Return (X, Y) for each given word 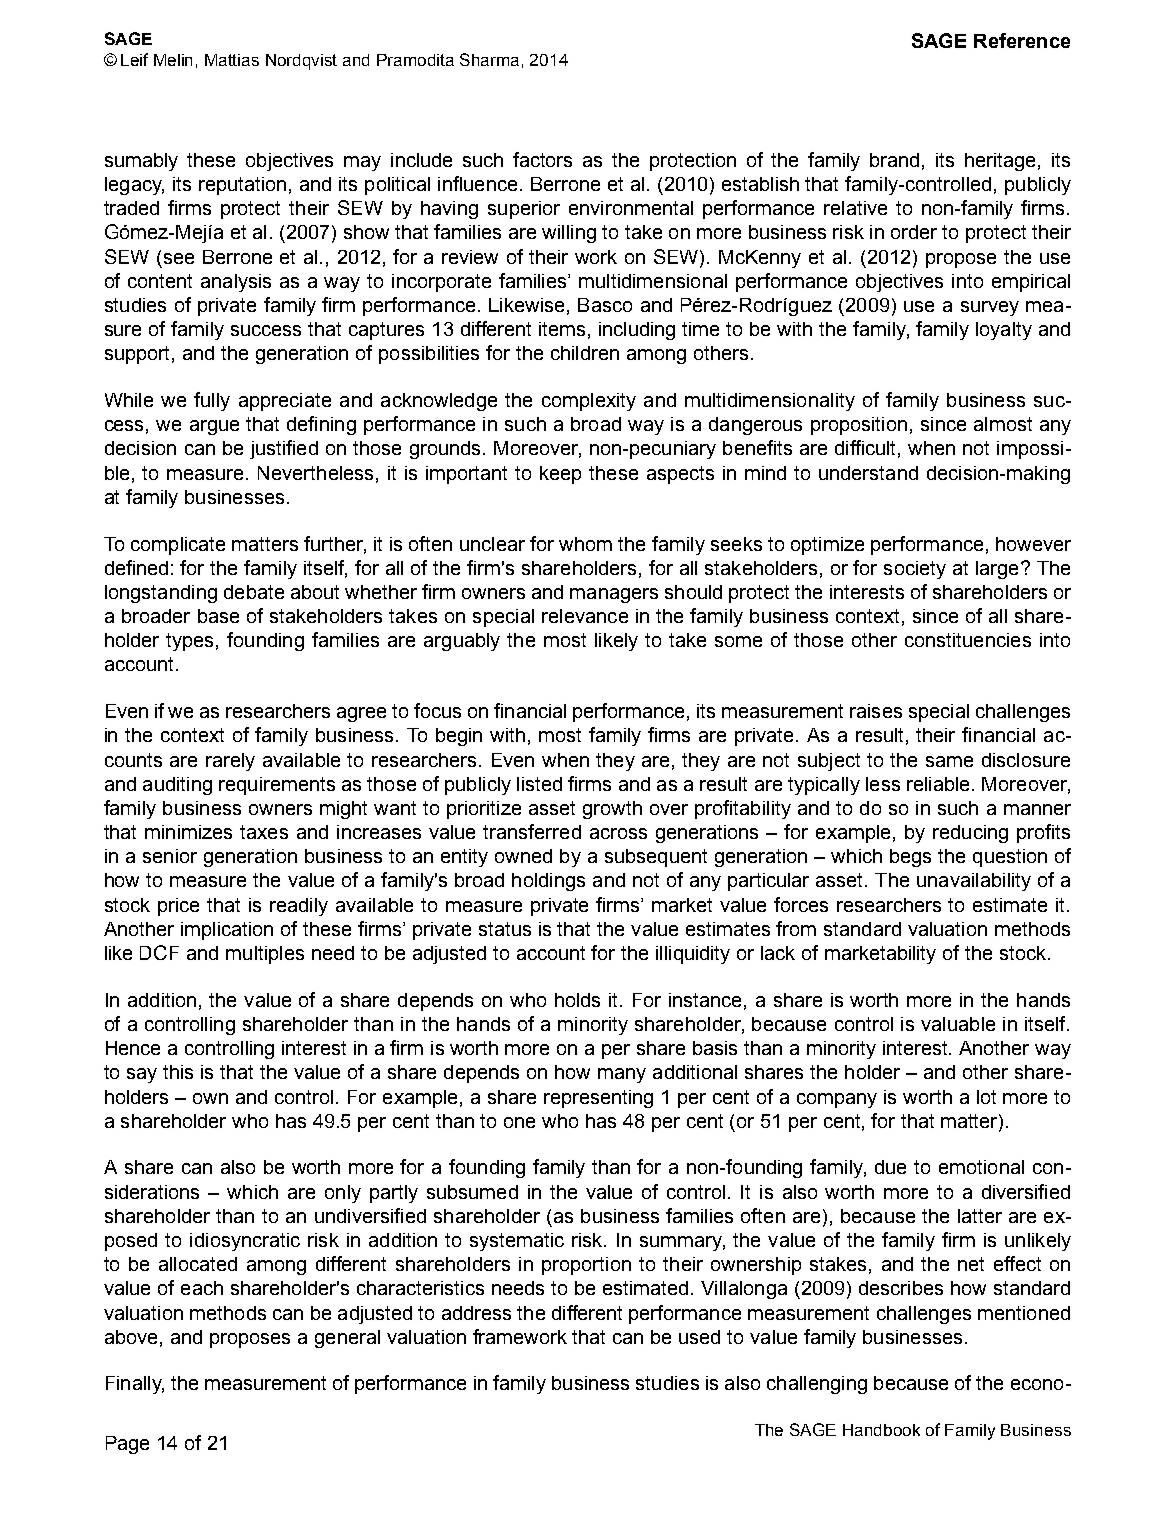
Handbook (881, 1430)
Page (127, 1445)
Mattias (232, 60)
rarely (230, 762)
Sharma (489, 59)
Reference (1022, 40)
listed (539, 784)
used (699, 1337)
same (949, 761)
